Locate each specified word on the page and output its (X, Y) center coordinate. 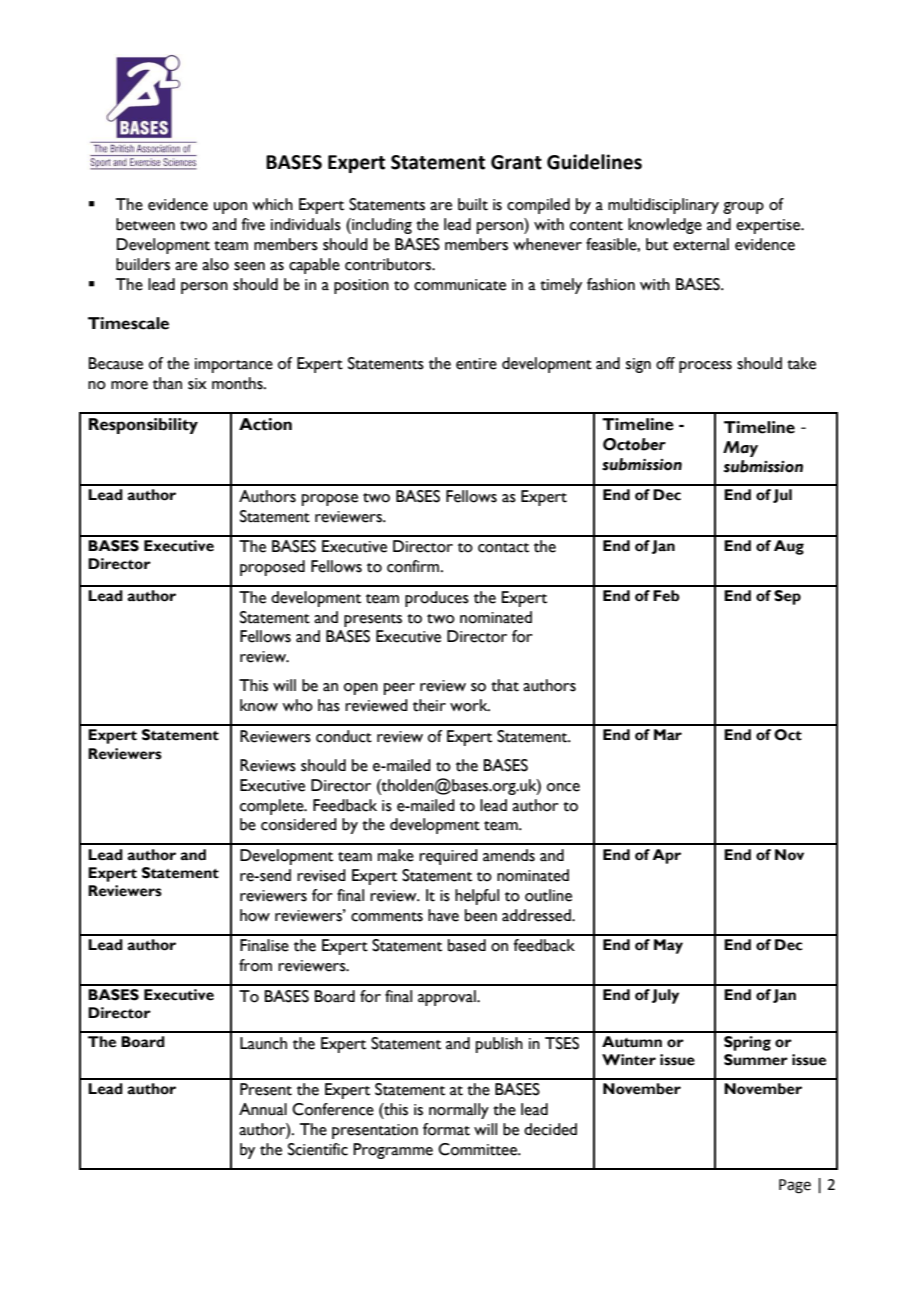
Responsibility (143, 426)
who (297, 705)
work (470, 705)
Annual (263, 1109)
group (743, 208)
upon (230, 208)
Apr (666, 856)
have (443, 915)
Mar (668, 734)
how (255, 915)
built (473, 204)
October (634, 444)
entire (476, 364)
